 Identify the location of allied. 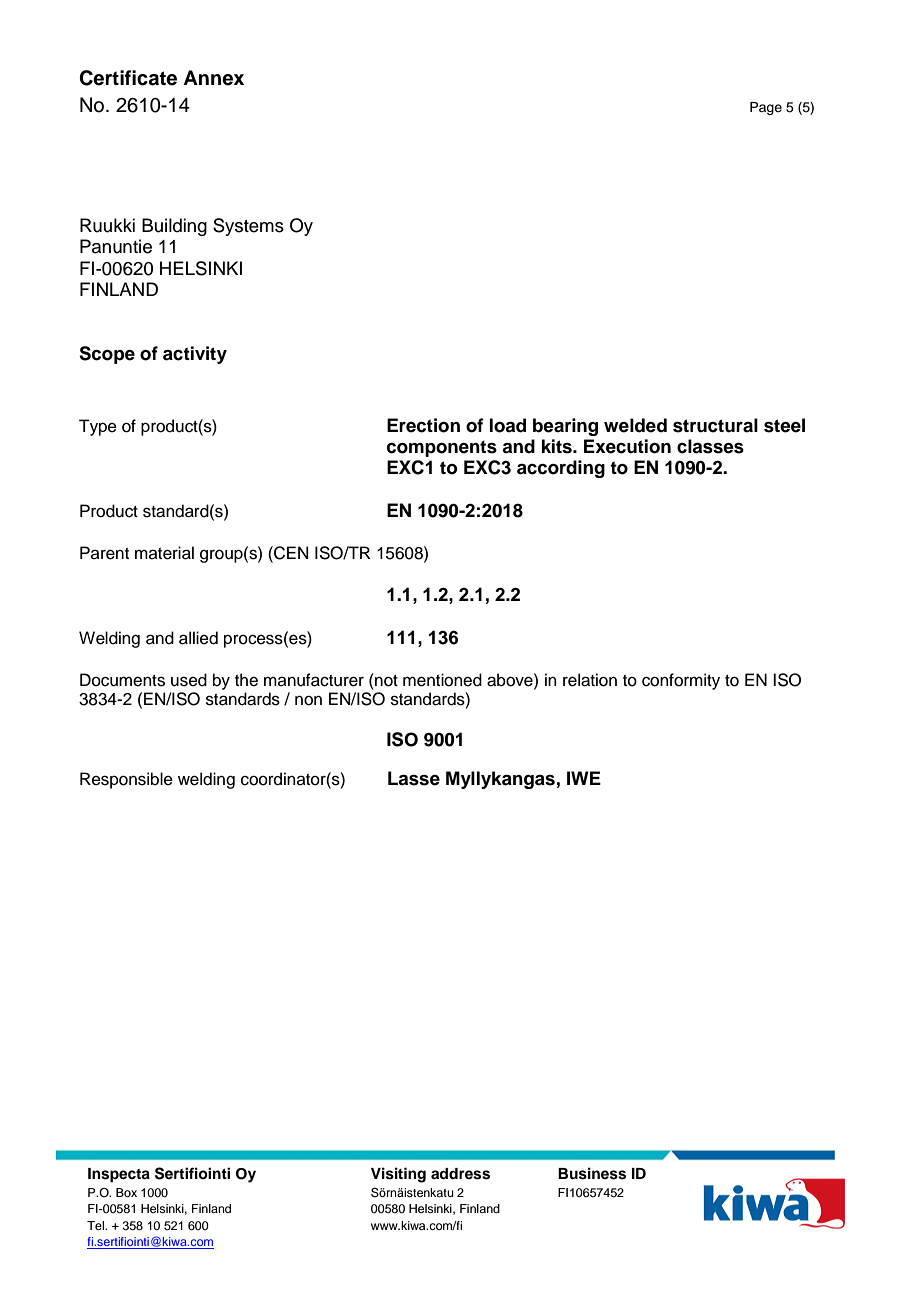
(198, 638).
